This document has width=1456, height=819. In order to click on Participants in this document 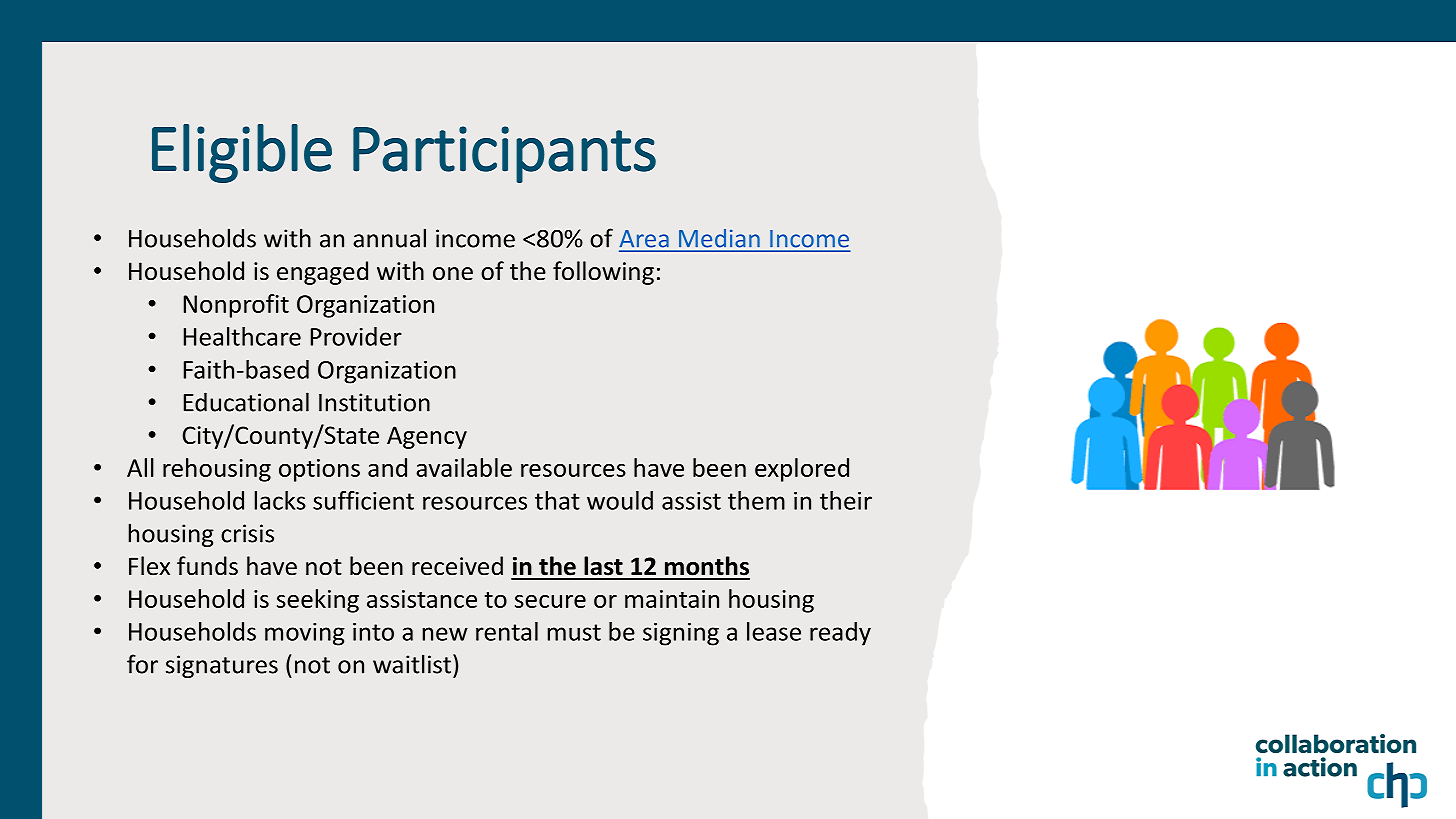, I will do `click(504, 154)`.
